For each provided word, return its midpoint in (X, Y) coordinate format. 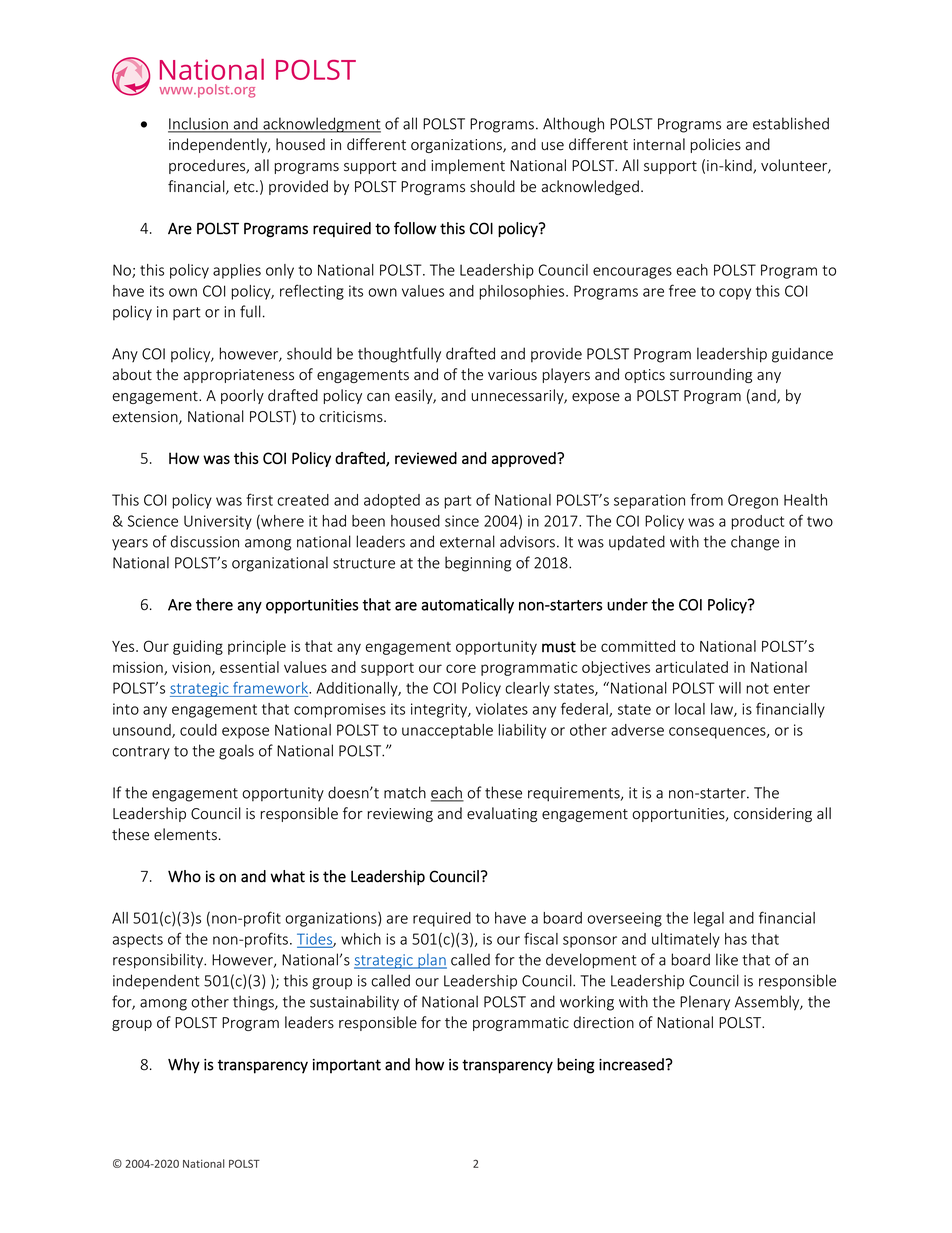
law (723, 710)
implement (468, 166)
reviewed (426, 458)
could (198, 730)
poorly (242, 396)
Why (184, 1066)
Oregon (753, 501)
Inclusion (199, 124)
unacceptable (447, 731)
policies (716, 145)
